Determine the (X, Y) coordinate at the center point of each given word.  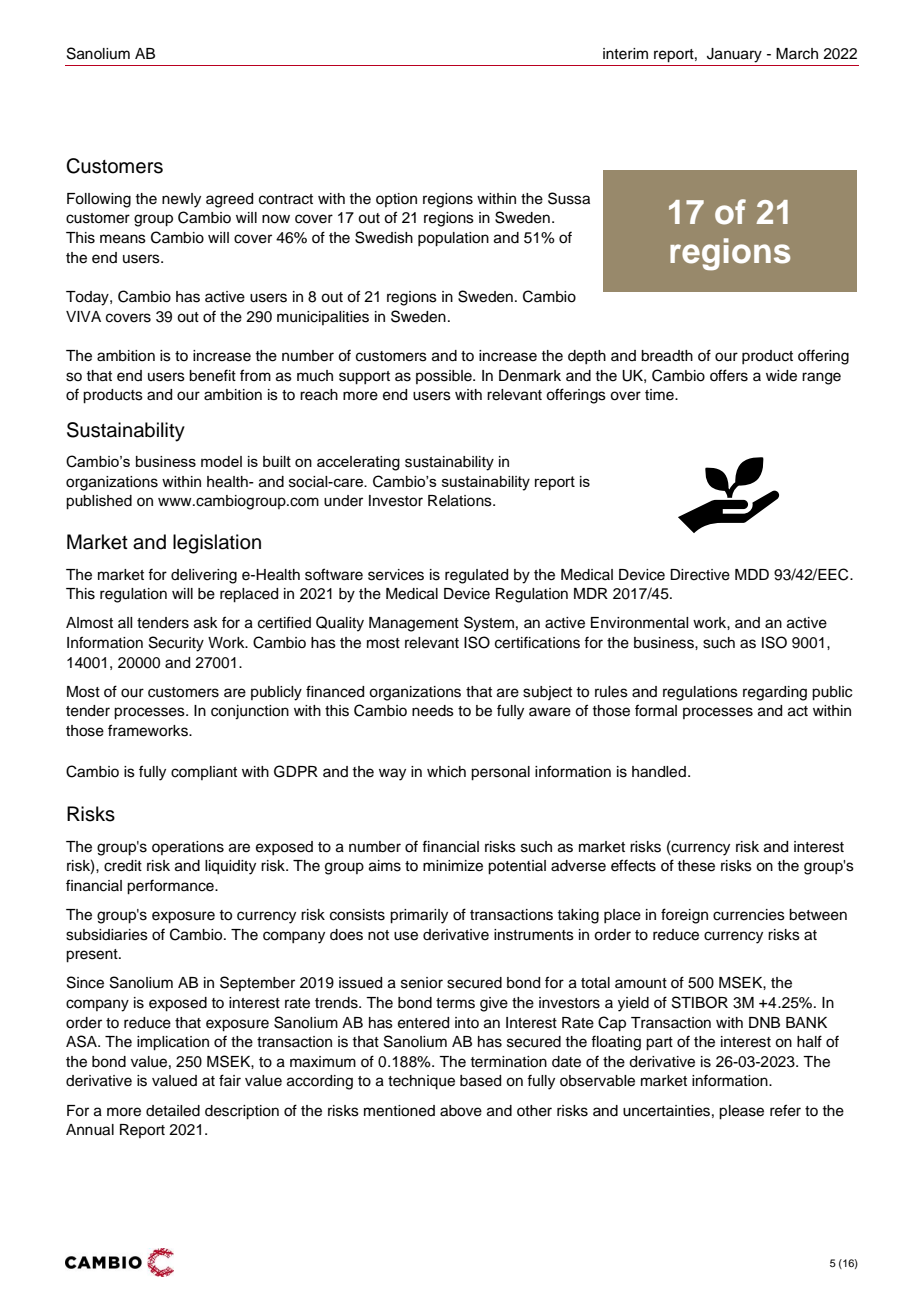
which (446, 772)
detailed (173, 1111)
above (461, 1111)
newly (181, 200)
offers (729, 375)
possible (445, 377)
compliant (204, 773)
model (221, 461)
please (741, 1112)
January (734, 55)
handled (659, 772)
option (396, 200)
